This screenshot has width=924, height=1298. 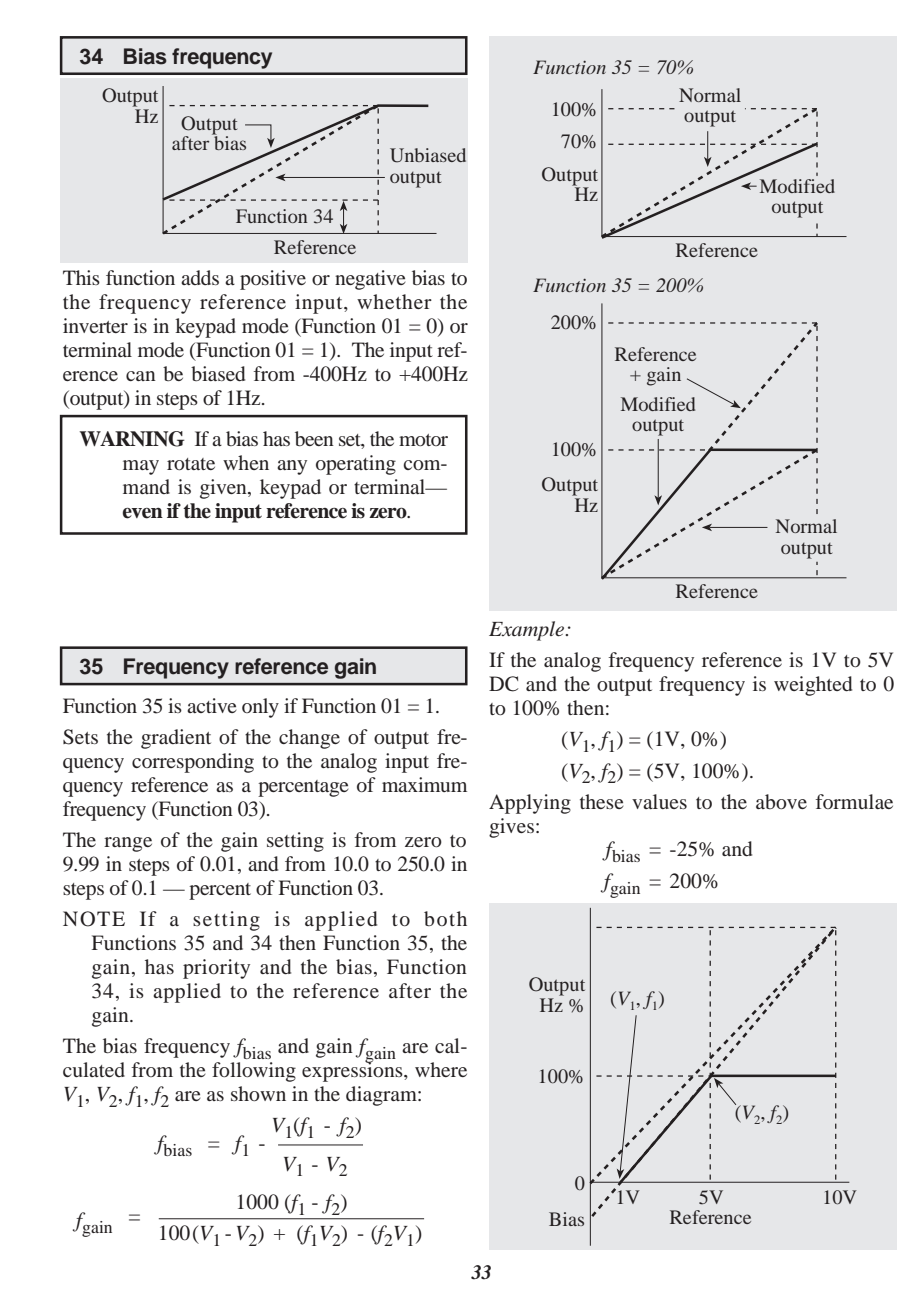 I want to click on Example, so click(x=528, y=631).
